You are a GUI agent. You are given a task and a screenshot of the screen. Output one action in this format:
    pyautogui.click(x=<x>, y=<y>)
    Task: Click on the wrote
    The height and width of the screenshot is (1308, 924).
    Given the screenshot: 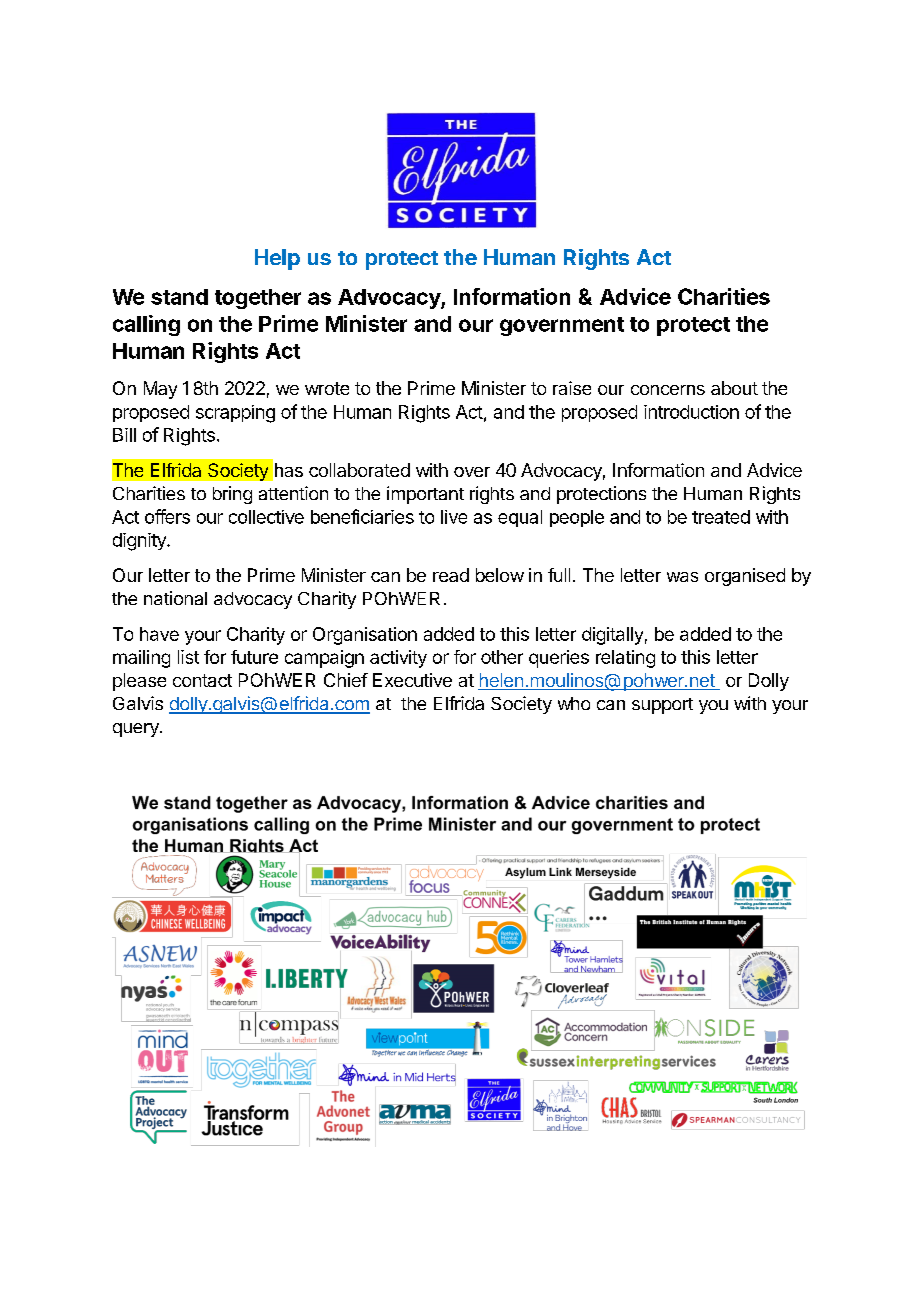 What is the action you would take?
    pyautogui.click(x=327, y=388)
